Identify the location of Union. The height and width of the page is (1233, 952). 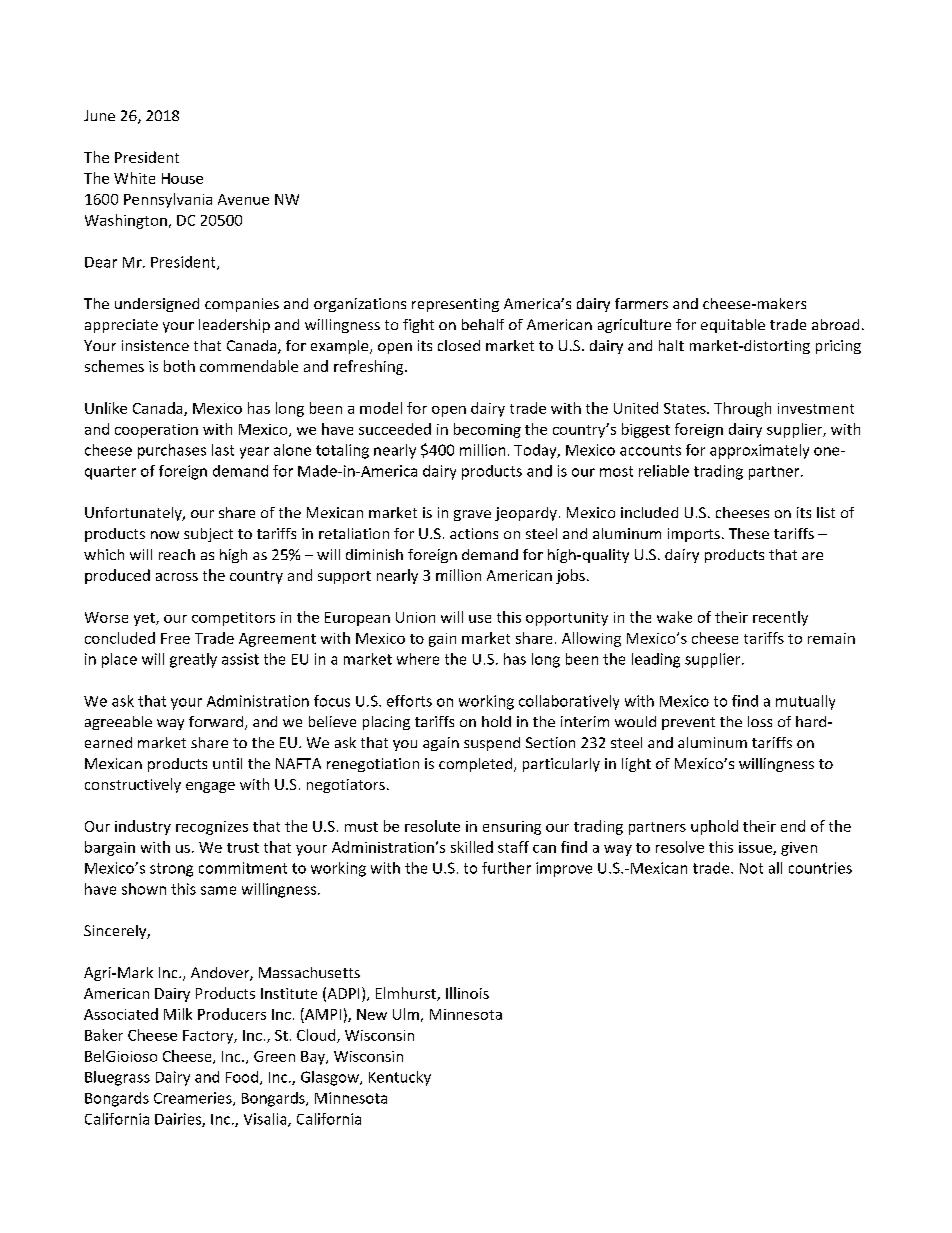
(415, 617).
